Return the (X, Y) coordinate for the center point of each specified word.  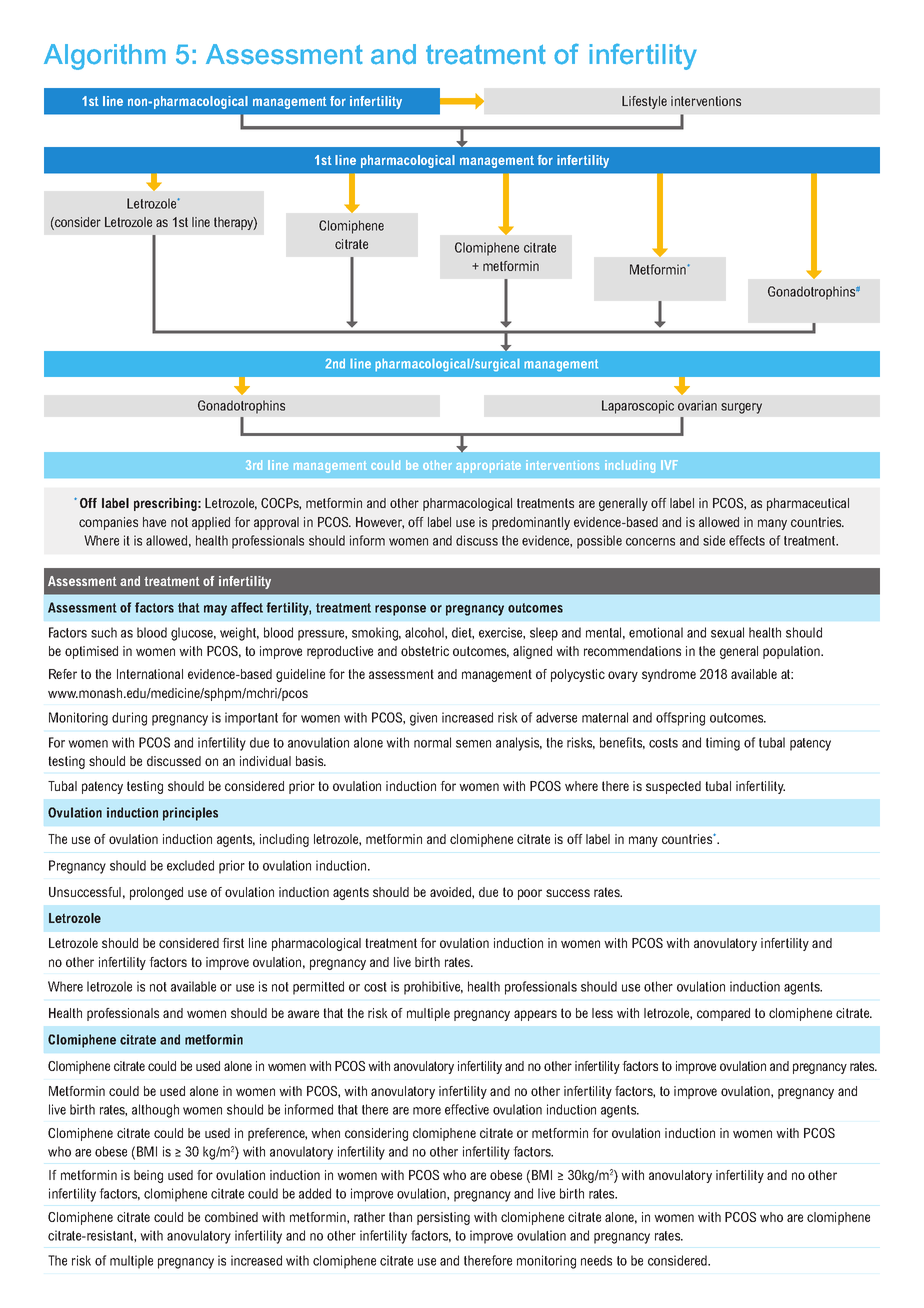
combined (231, 1217)
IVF (669, 465)
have (154, 522)
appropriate (488, 466)
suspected (673, 787)
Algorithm (105, 57)
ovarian (697, 405)
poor (530, 894)
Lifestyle (644, 102)
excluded (190, 865)
